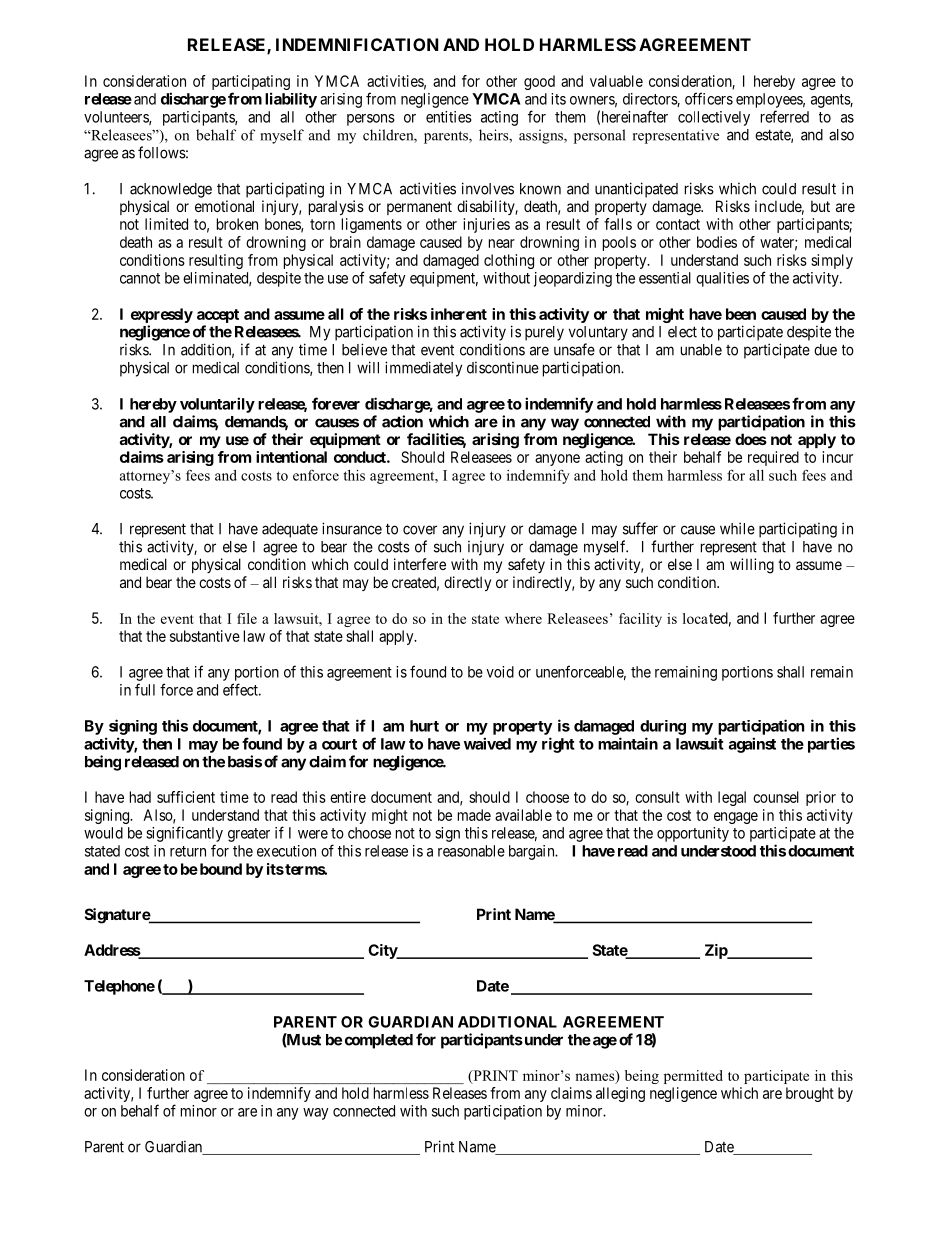 The width and height of the screenshot is (952, 1233). Describe the element at coordinates (737, 528) in the screenshot. I see `while` at that location.
